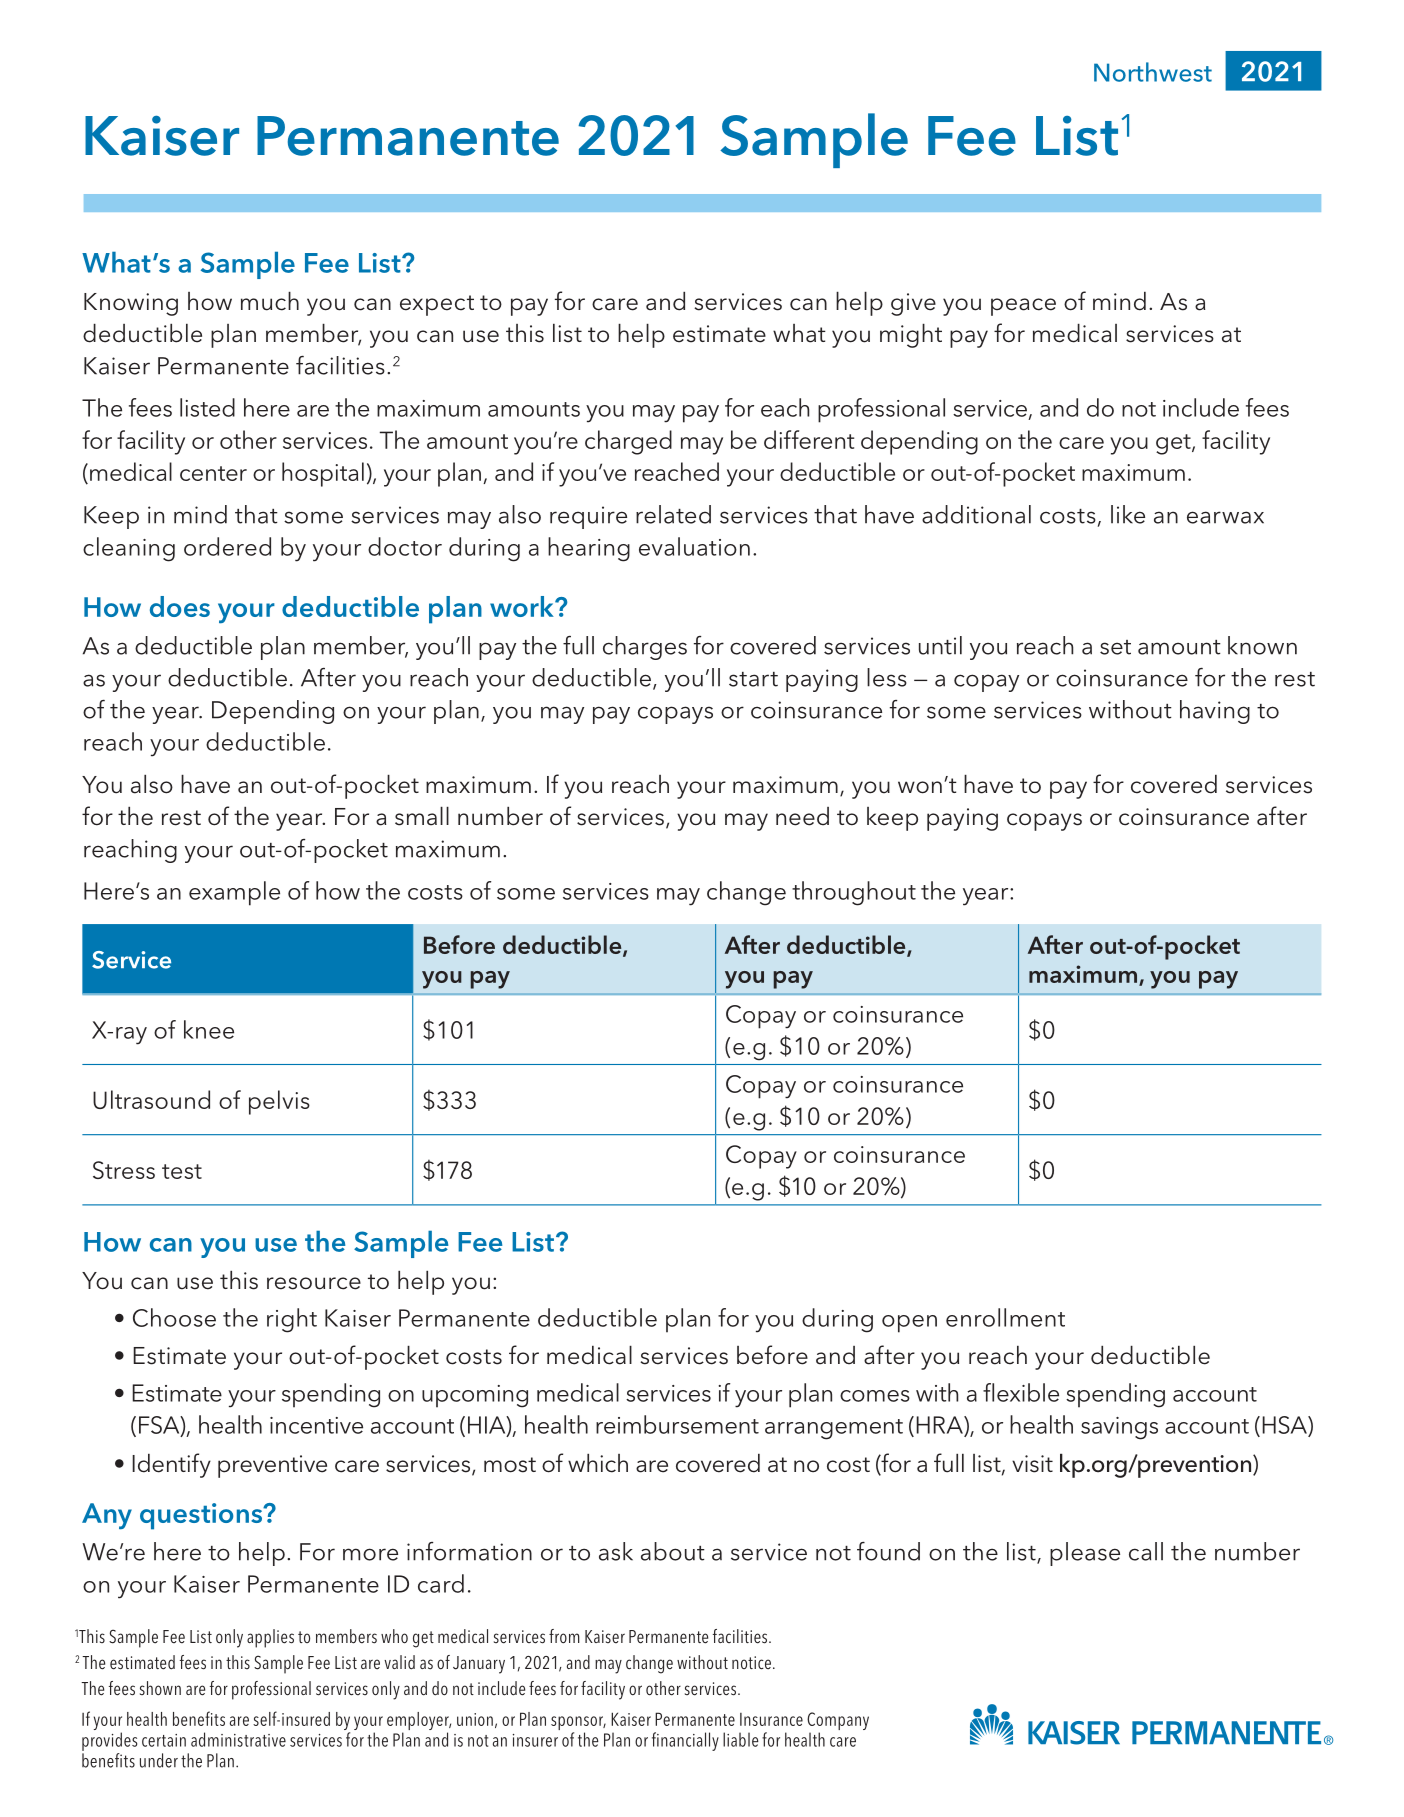  What do you see at coordinates (1005, 1317) in the image?
I see `enrollment` at bounding box center [1005, 1317].
